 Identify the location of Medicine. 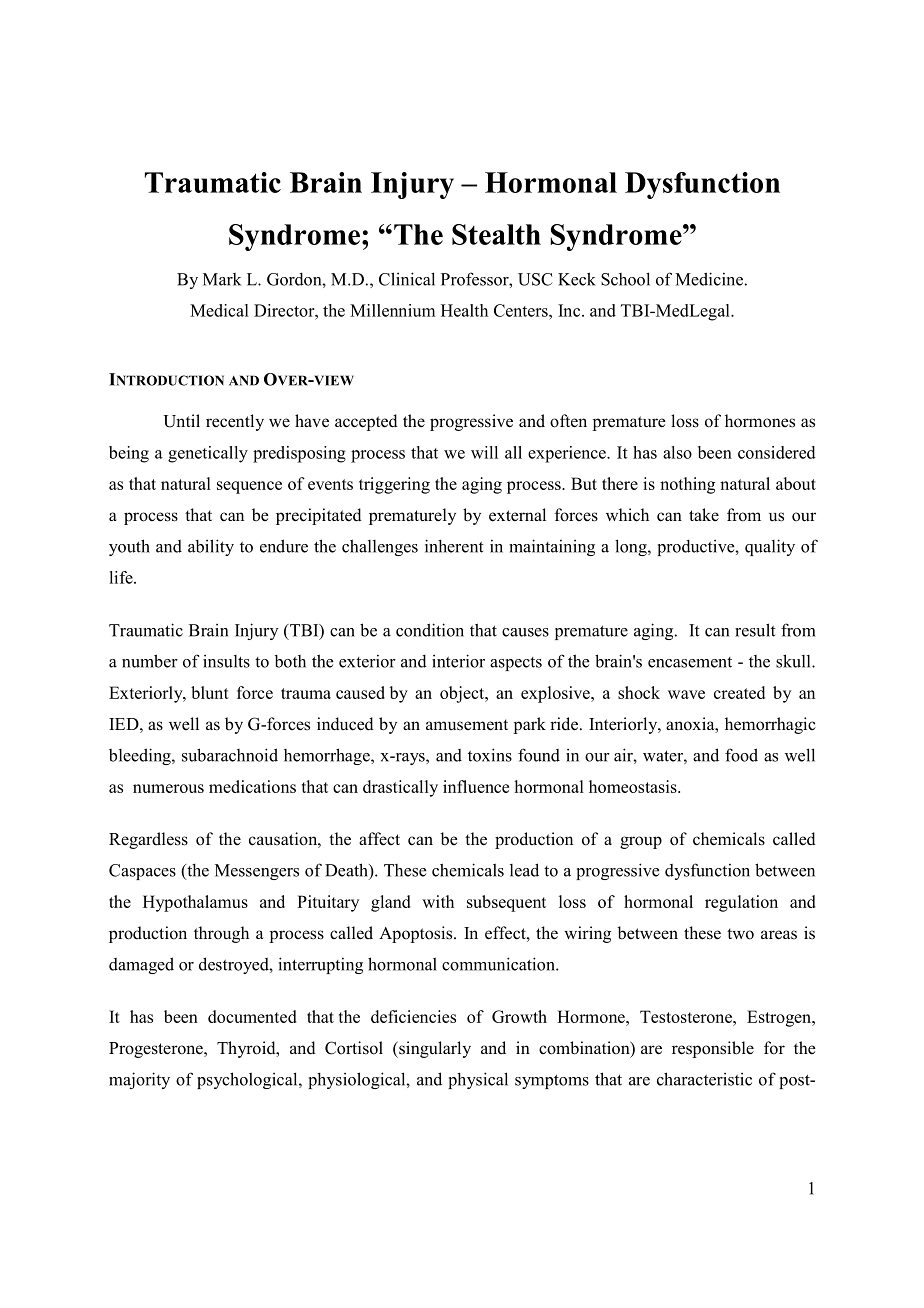
(709, 279).
